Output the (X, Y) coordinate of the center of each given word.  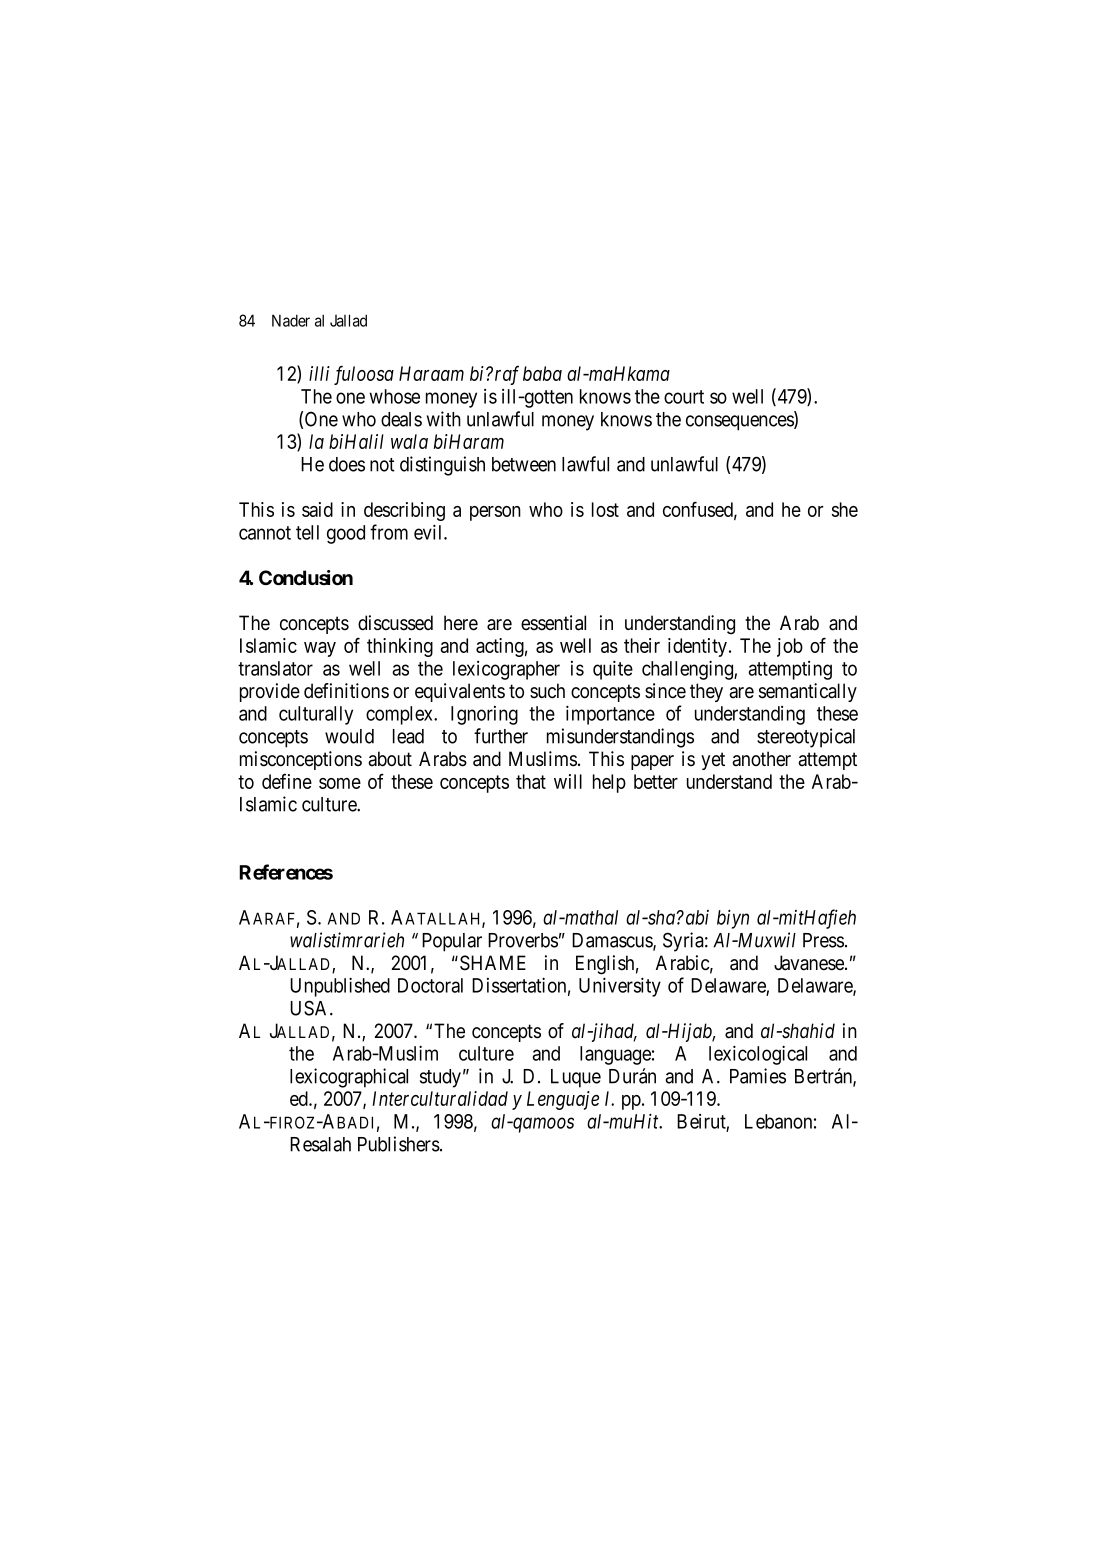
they (706, 692)
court (684, 397)
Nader (291, 320)
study (440, 1078)
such (547, 691)
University (620, 987)
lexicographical (349, 1078)
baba (542, 373)
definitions (346, 691)
